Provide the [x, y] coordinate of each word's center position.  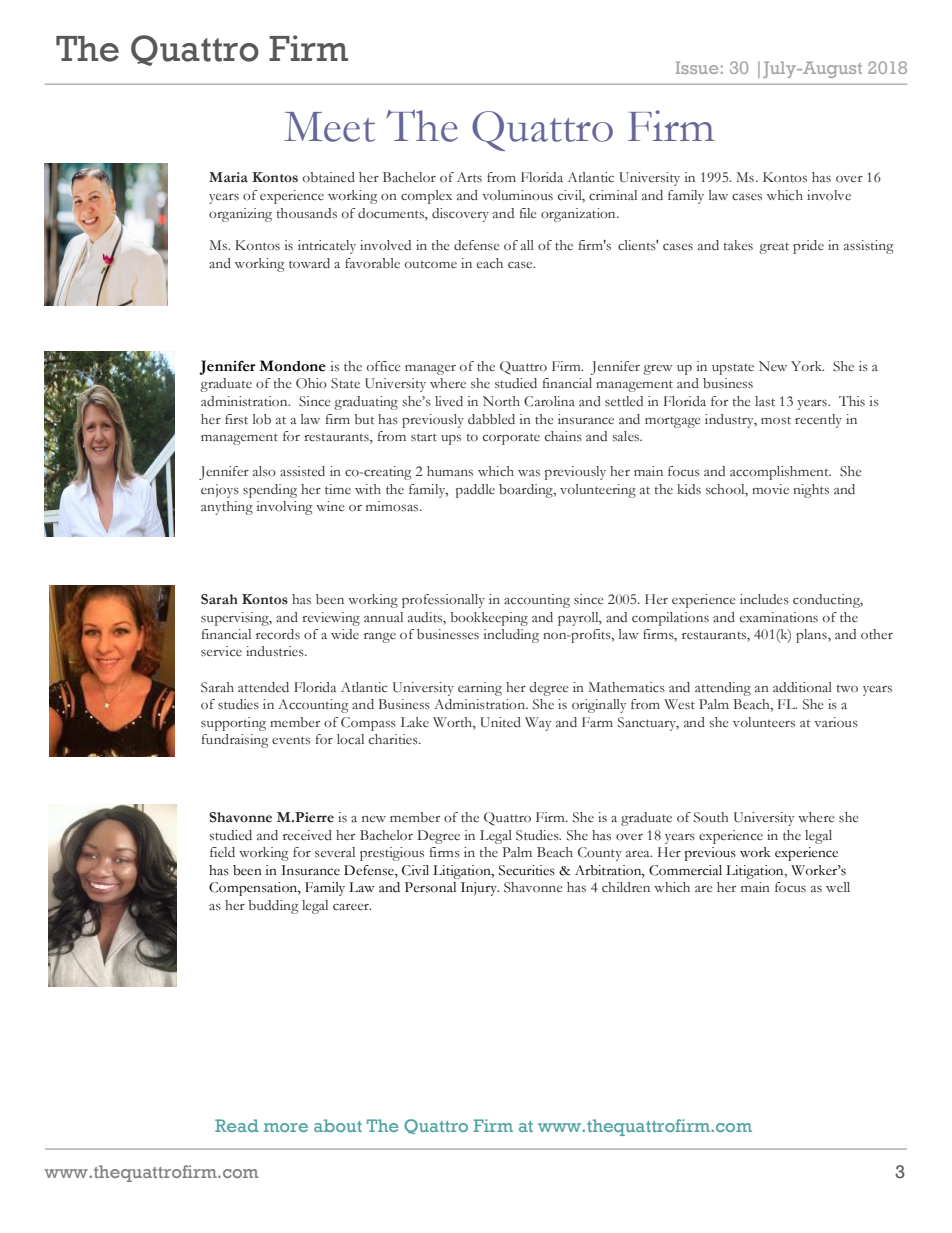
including [511, 636]
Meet [329, 127]
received [307, 835]
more [286, 1127]
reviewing [331, 619]
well [838, 887]
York [807, 366]
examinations [779, 617]
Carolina [549, 401]
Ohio [311, 383]
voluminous [517, 195]
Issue [697, 67]
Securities [527, 870]
